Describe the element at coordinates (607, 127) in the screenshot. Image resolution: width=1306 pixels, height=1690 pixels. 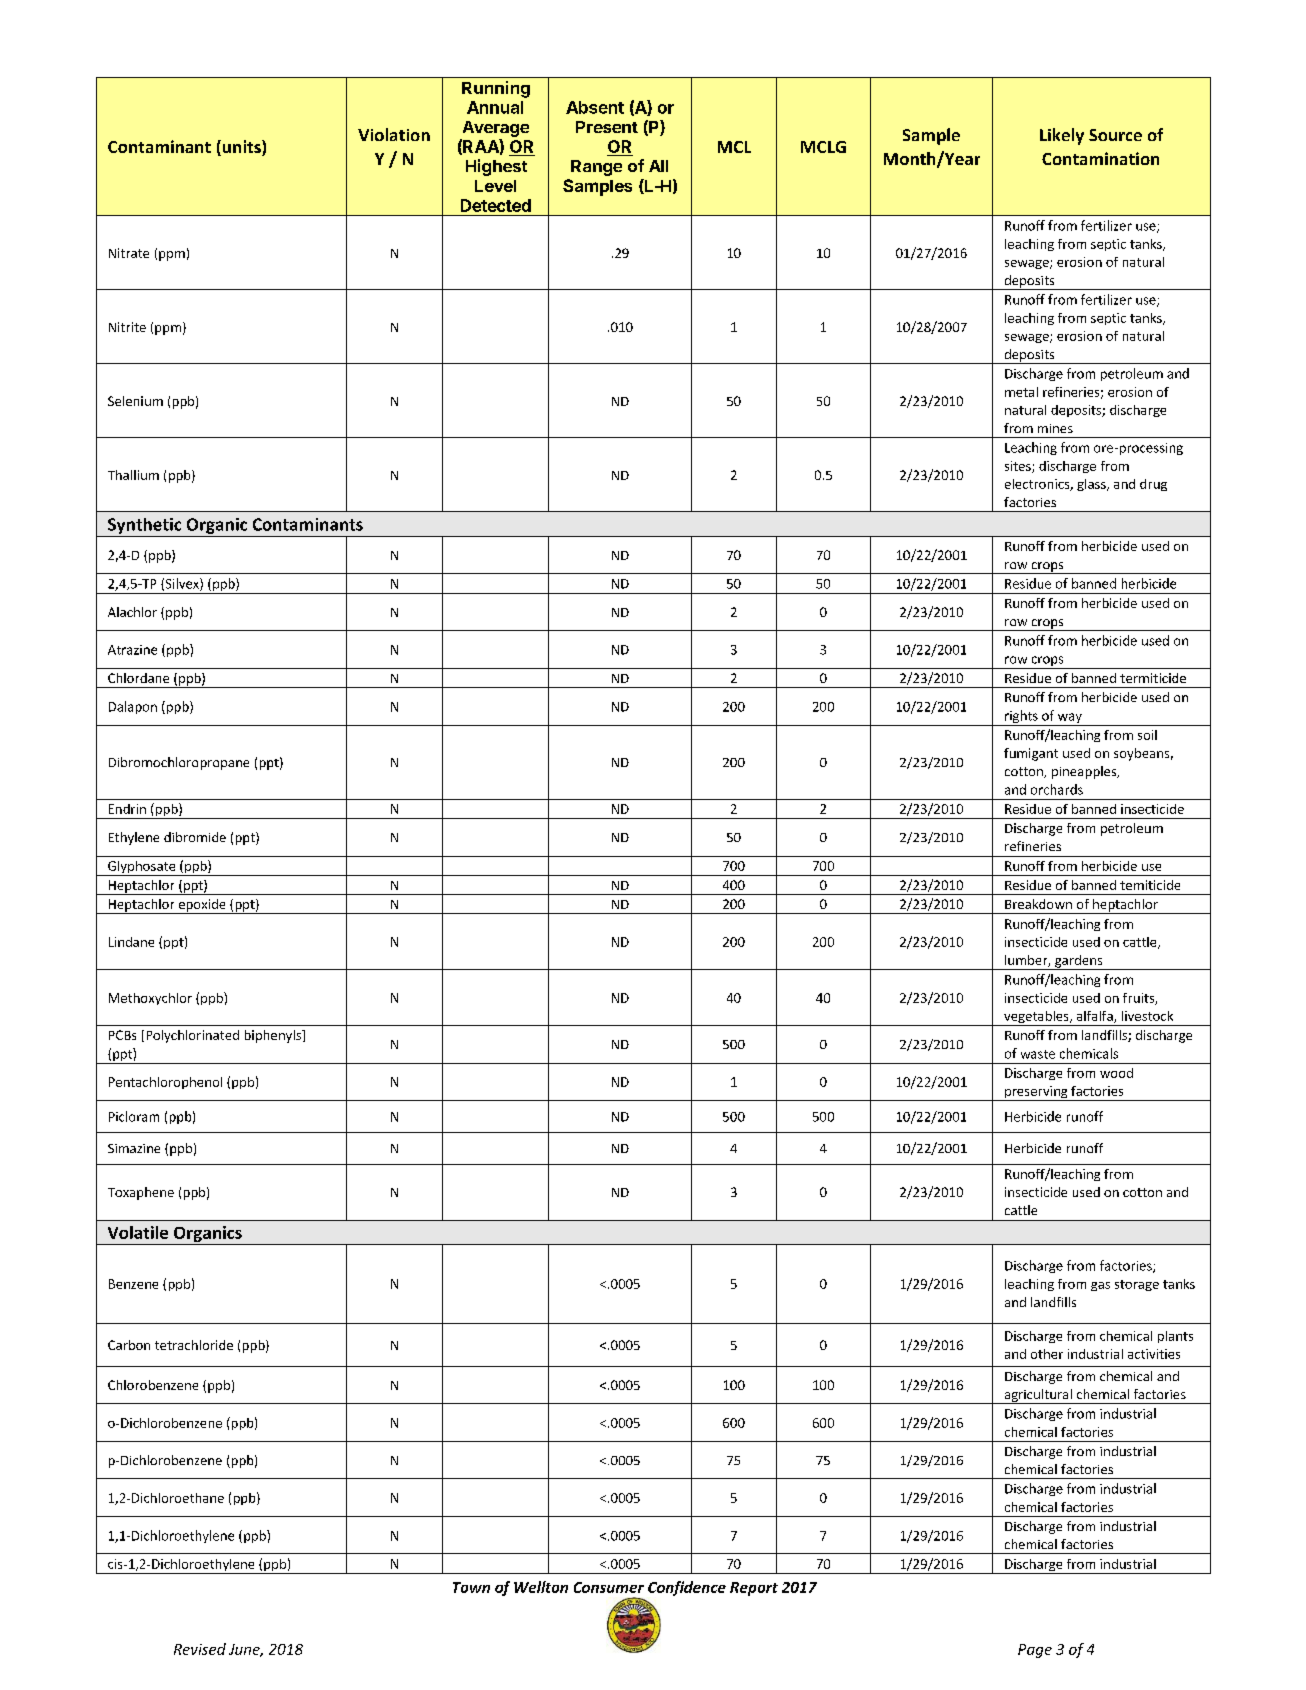
I see `Present` at that location.
